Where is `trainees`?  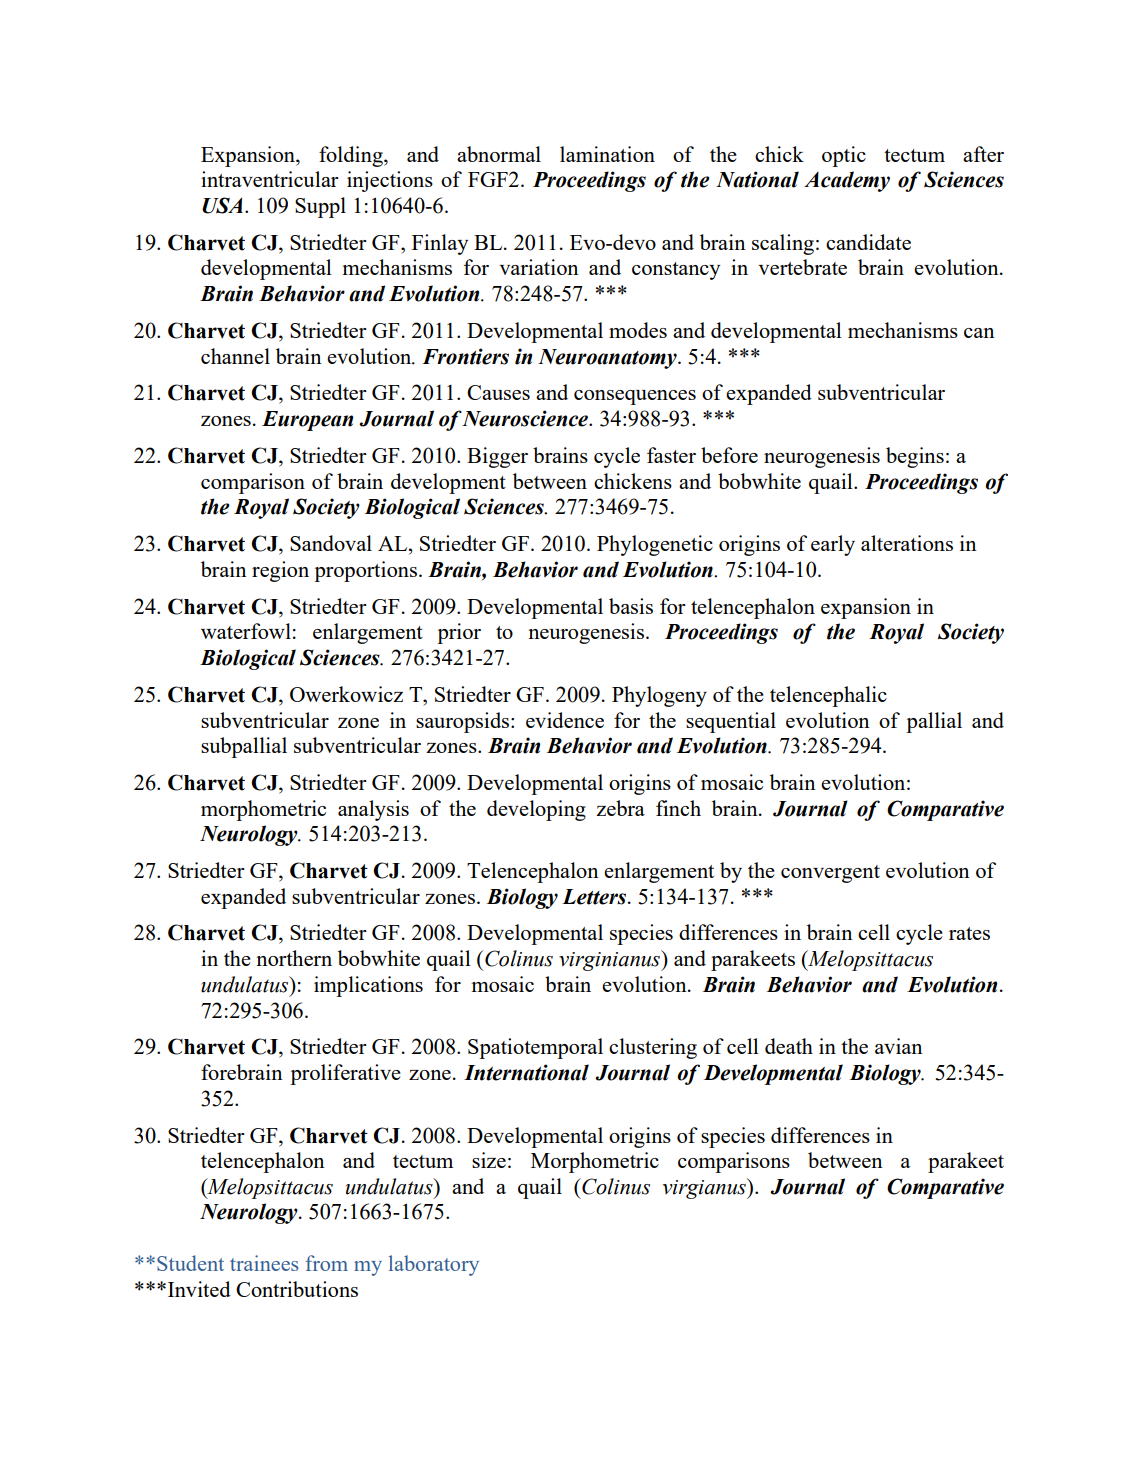 trainees is located at coordinates (264, 1263).
